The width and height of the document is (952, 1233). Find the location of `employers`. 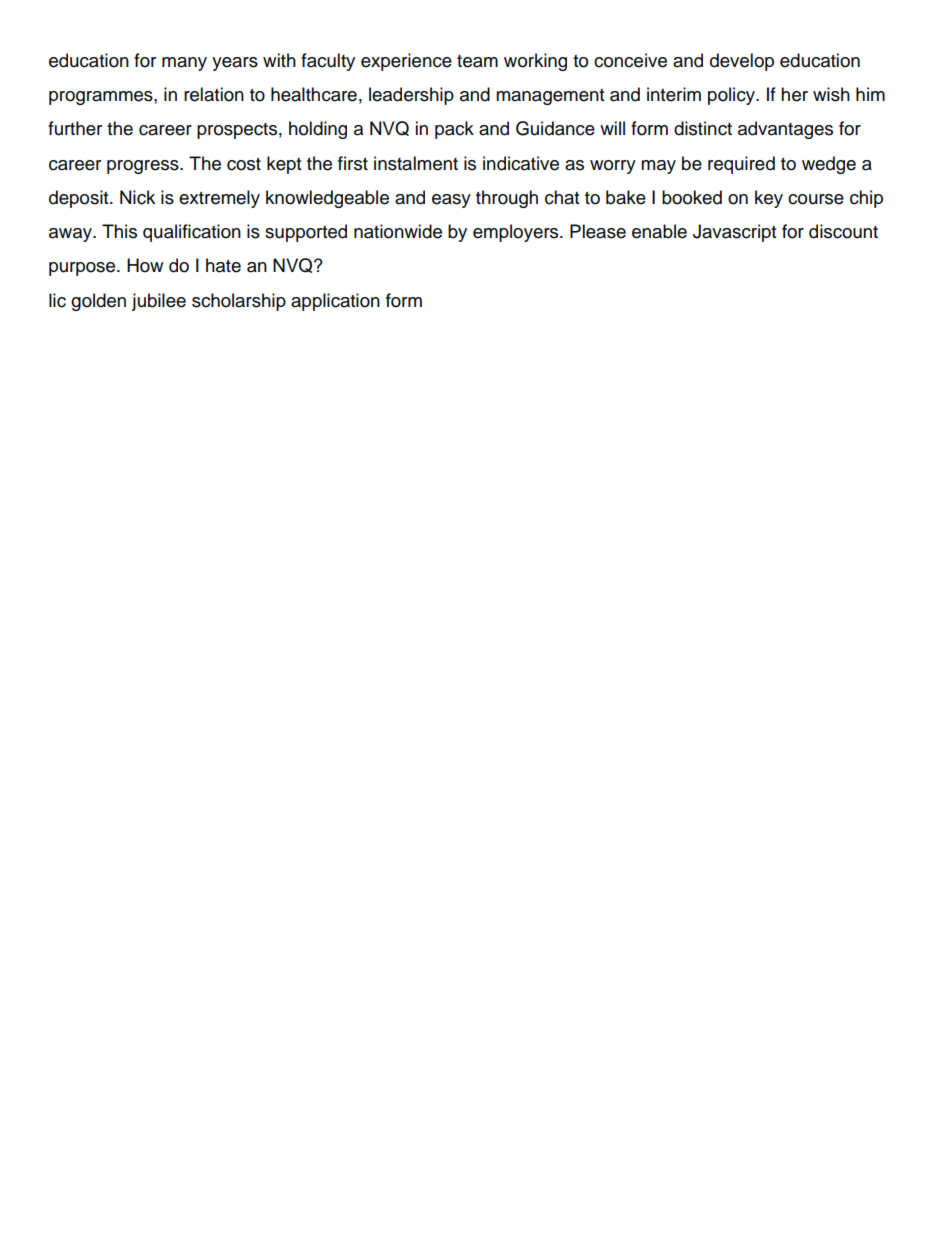

employers is located at coordinates (517, 233).
